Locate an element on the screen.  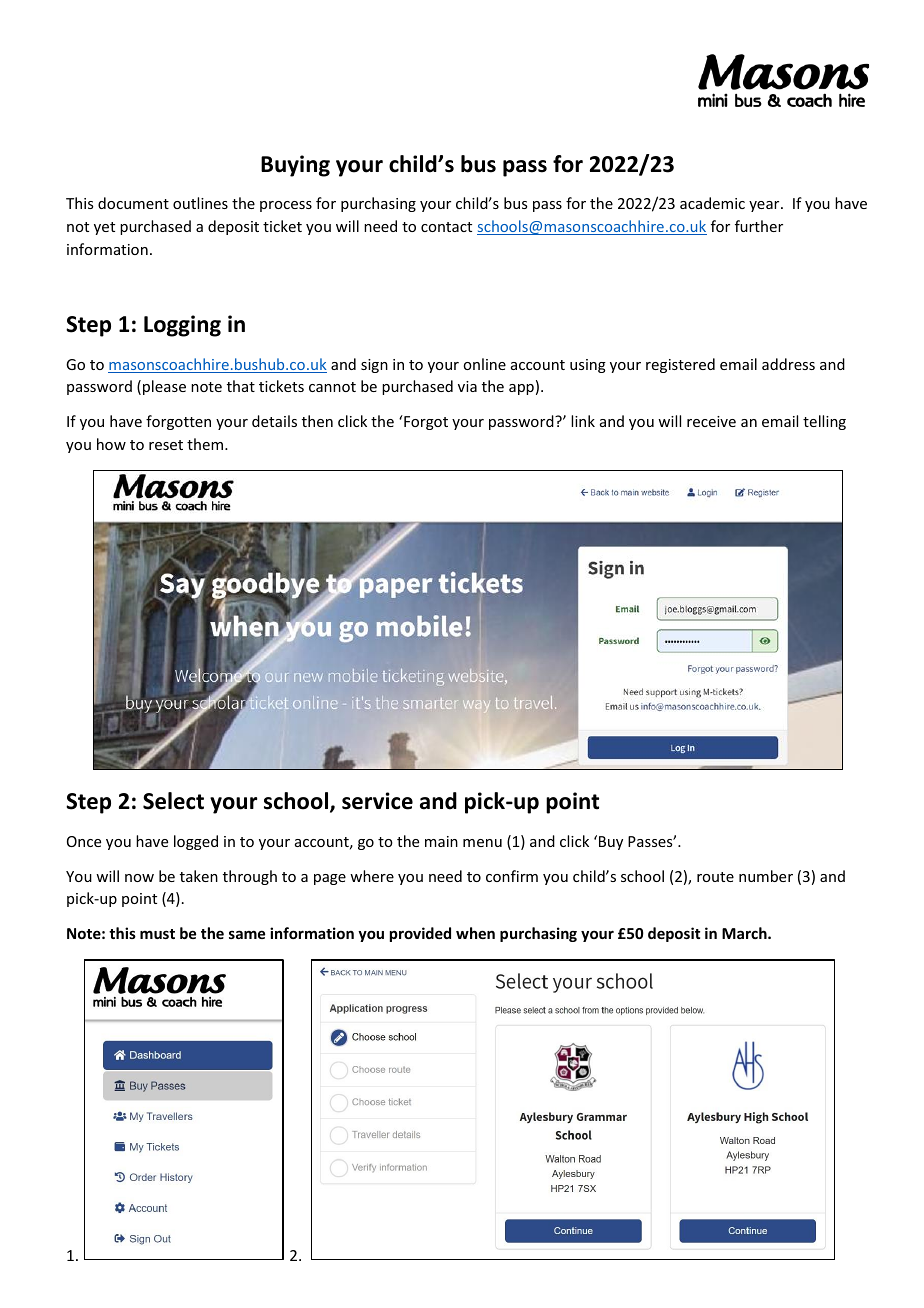
outlines is located at coordinates (200, 203).
